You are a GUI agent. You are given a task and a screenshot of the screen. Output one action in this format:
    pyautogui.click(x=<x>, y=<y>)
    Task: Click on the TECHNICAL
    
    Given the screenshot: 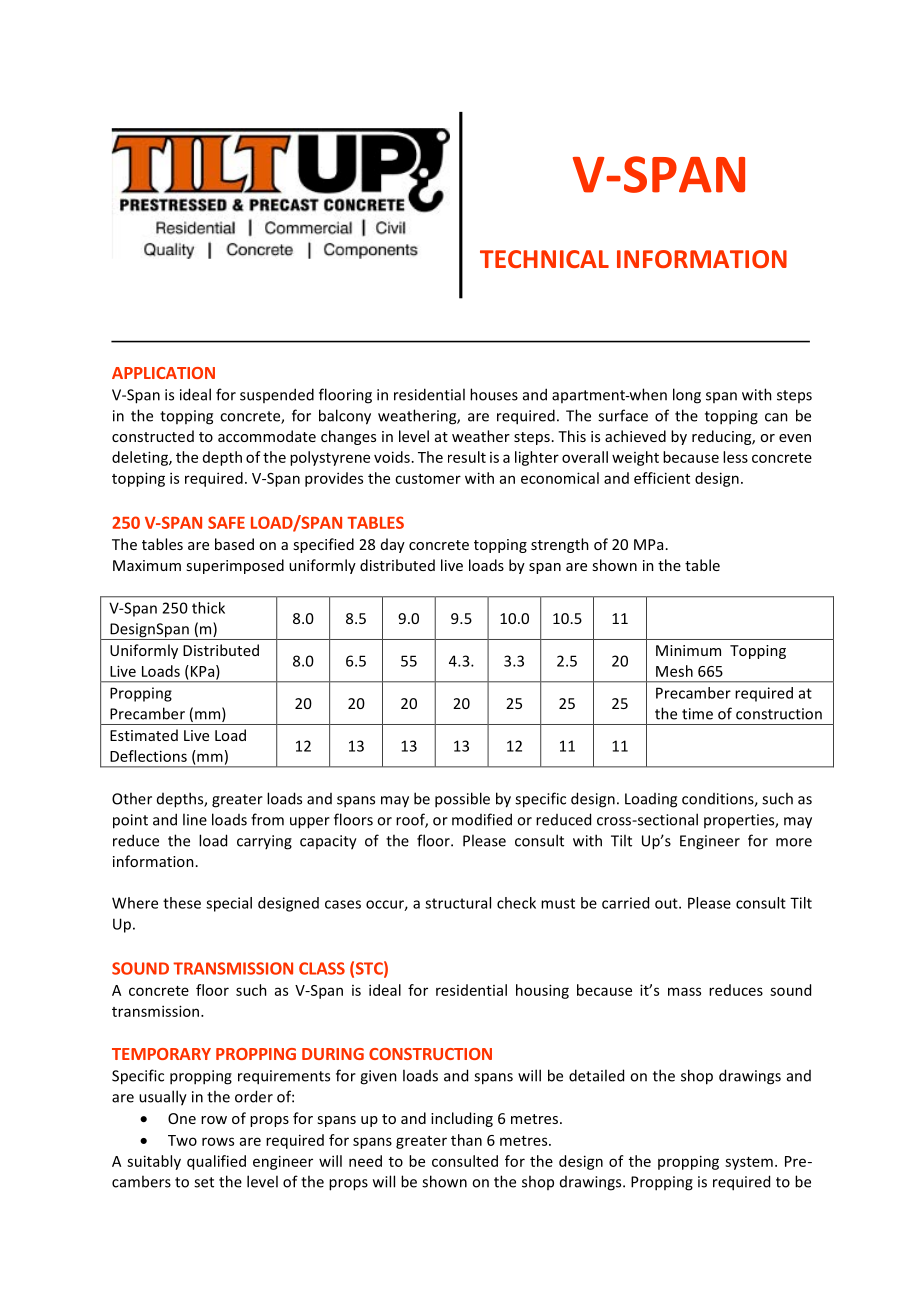 What is the action you would take?
    pyautogui.click(x=544, y=259)
